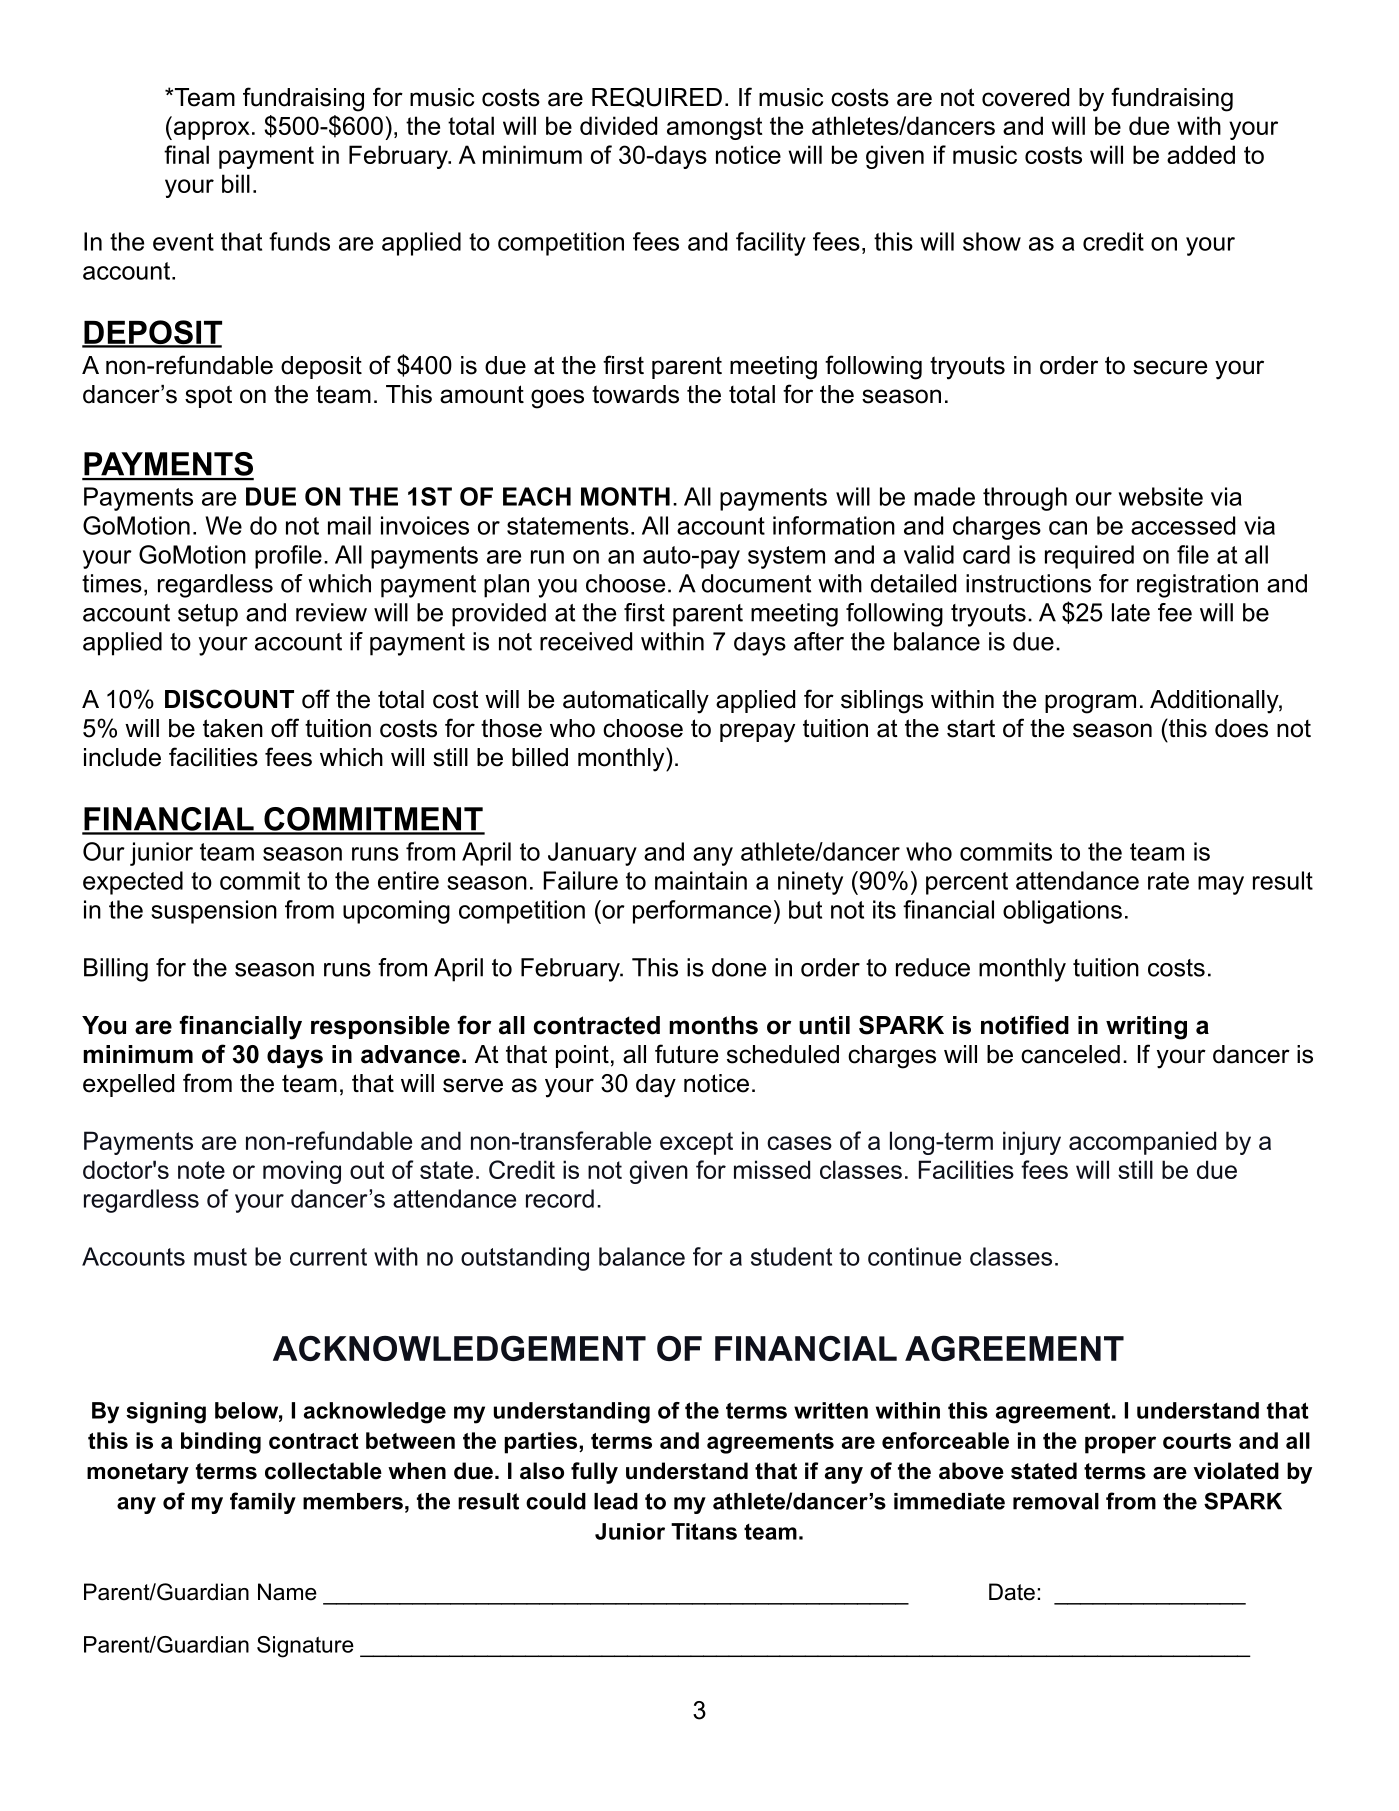  I want to click on approx, so click(210, 130).
